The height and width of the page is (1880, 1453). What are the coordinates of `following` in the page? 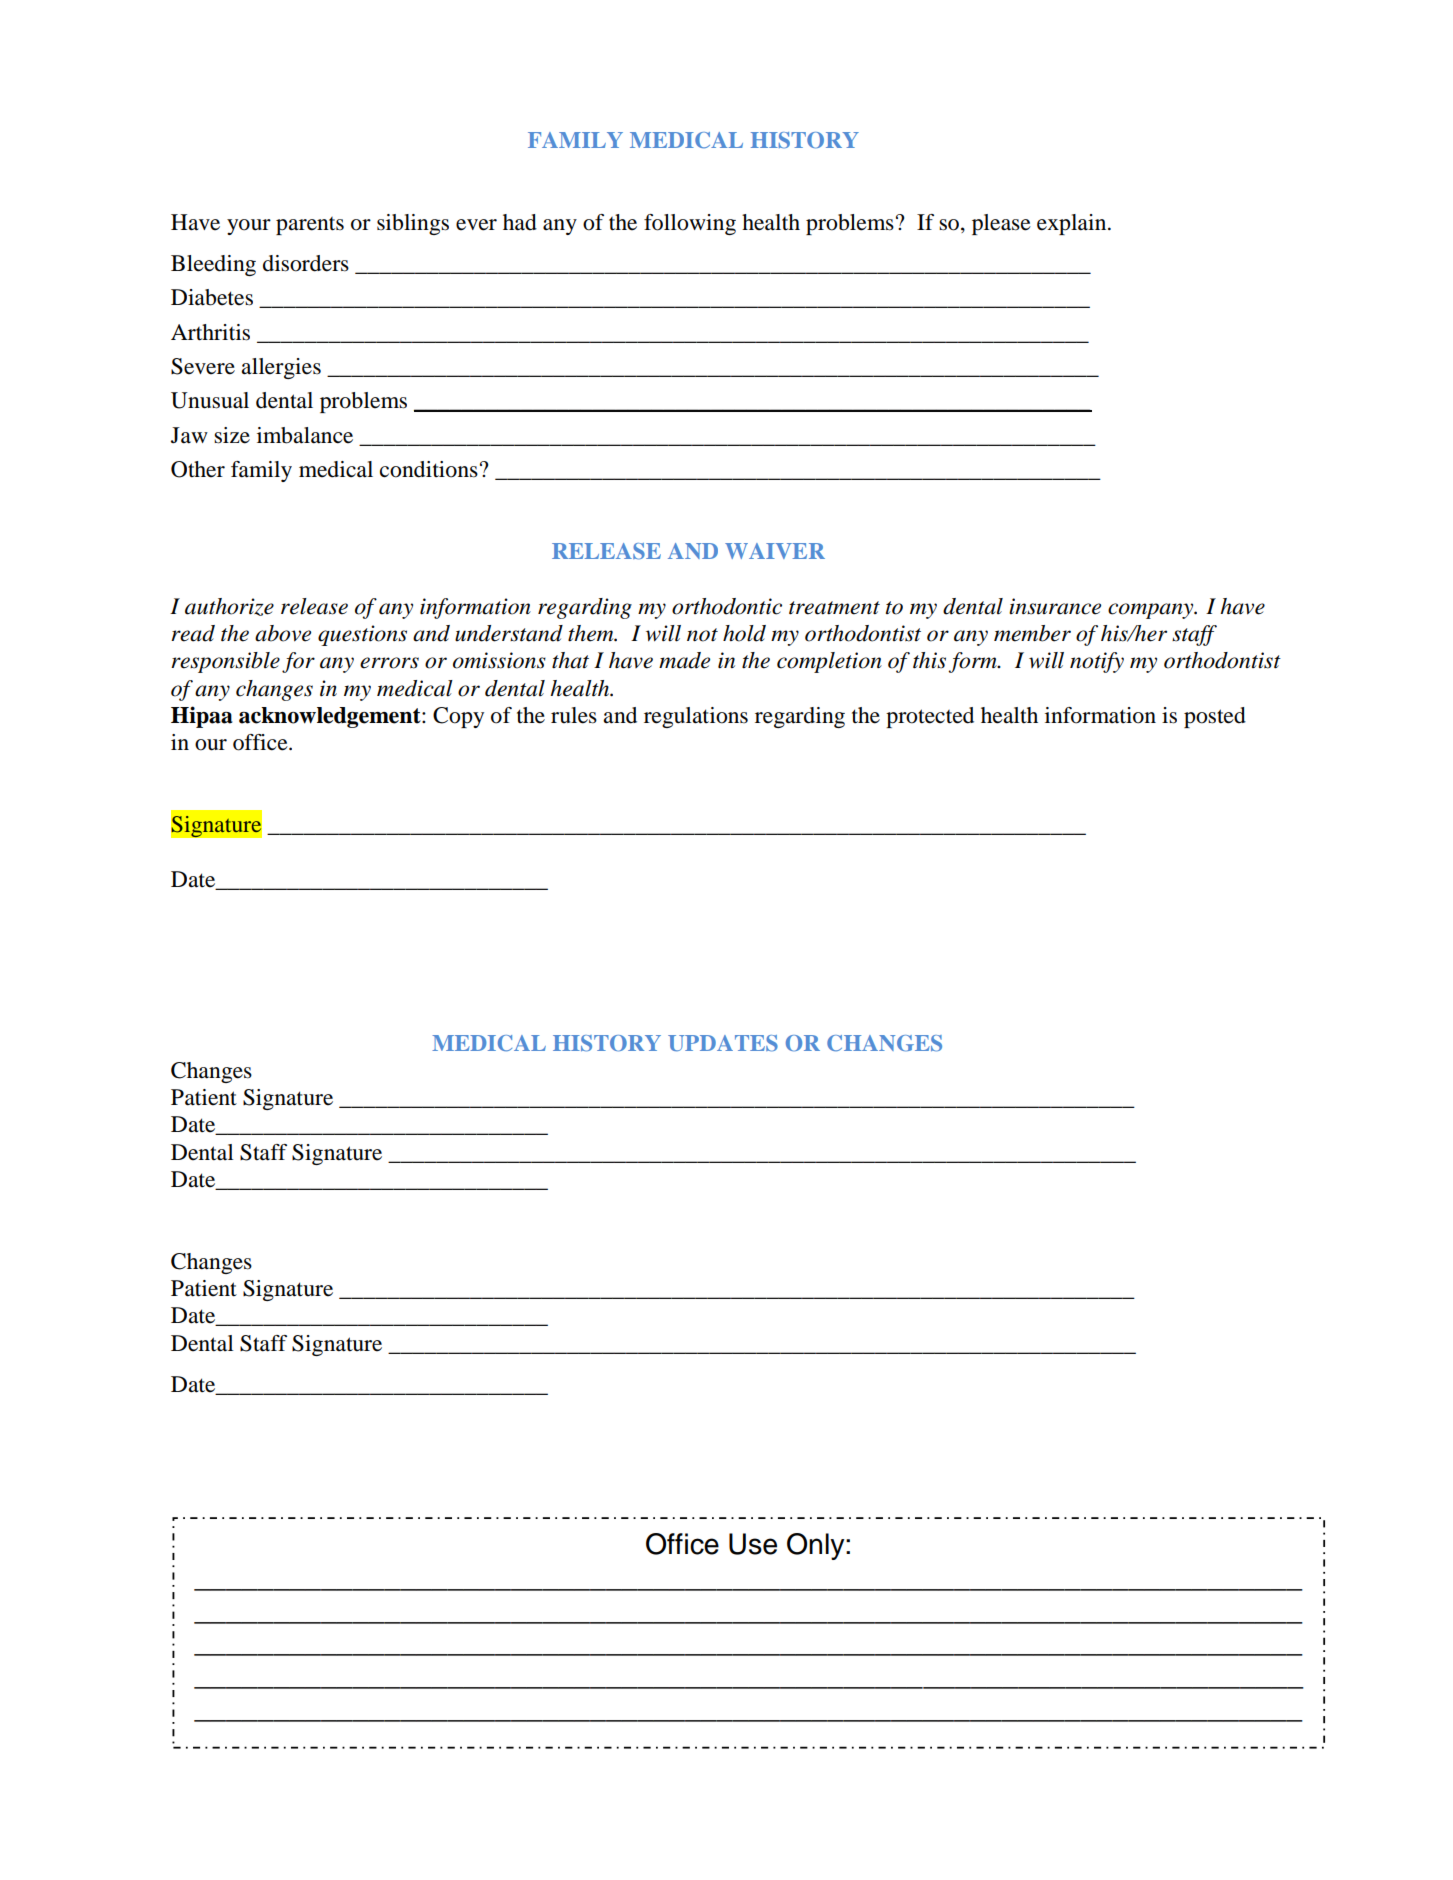 It's located at (690, 224).
